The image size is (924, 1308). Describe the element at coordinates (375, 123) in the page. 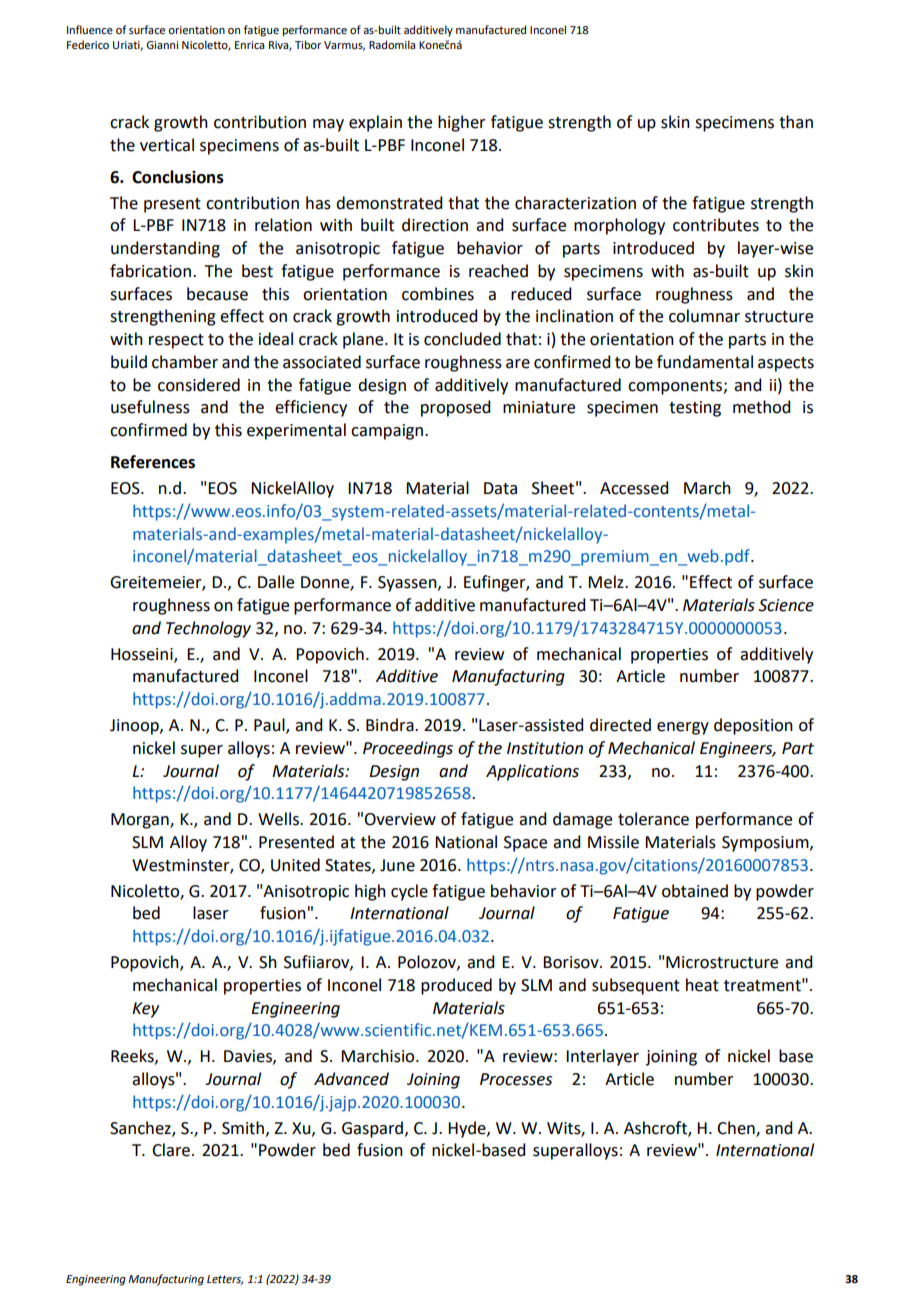

I see `explain` at that location.
